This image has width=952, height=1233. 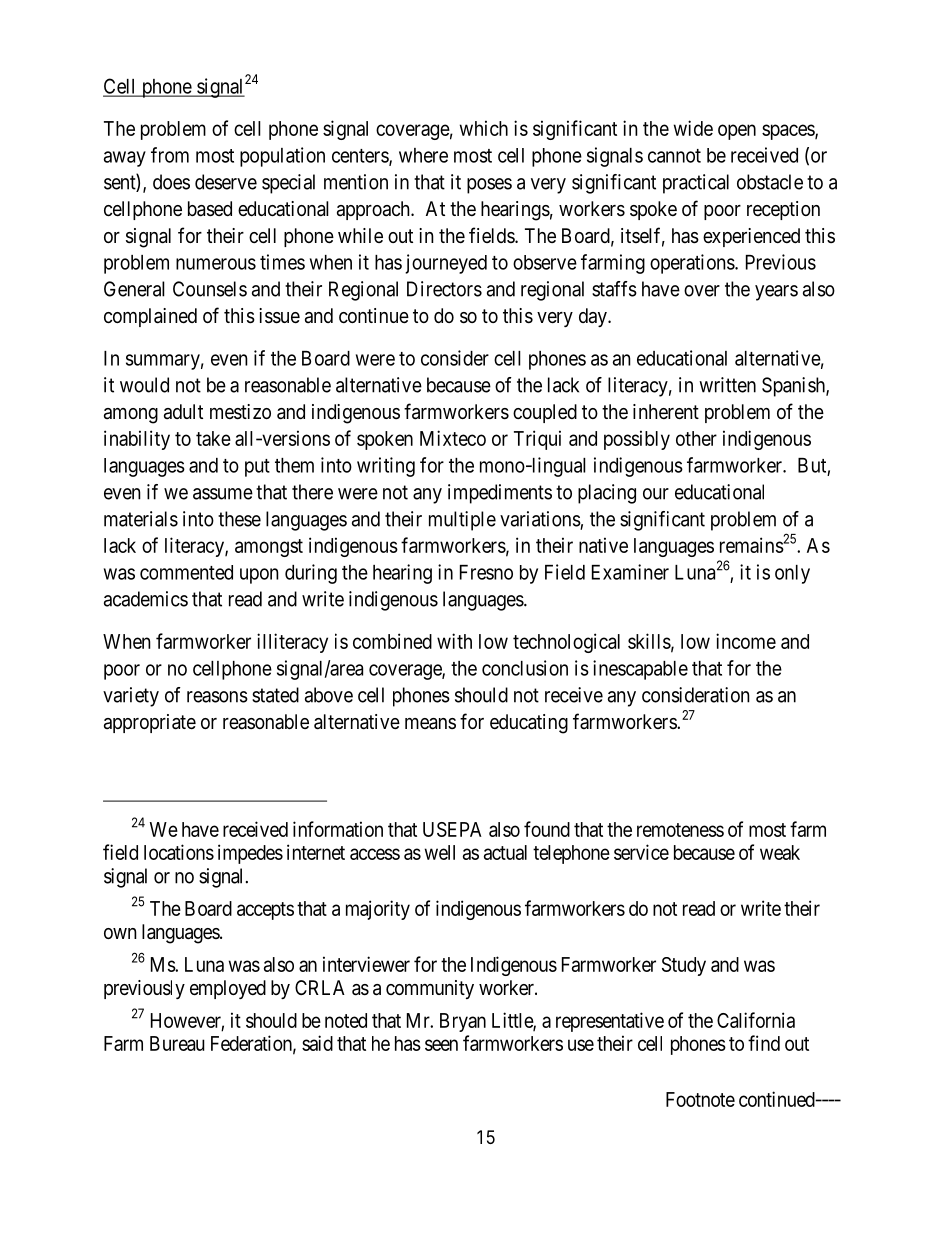 I want to click on Bureau, so click(x=177, y=1043).
